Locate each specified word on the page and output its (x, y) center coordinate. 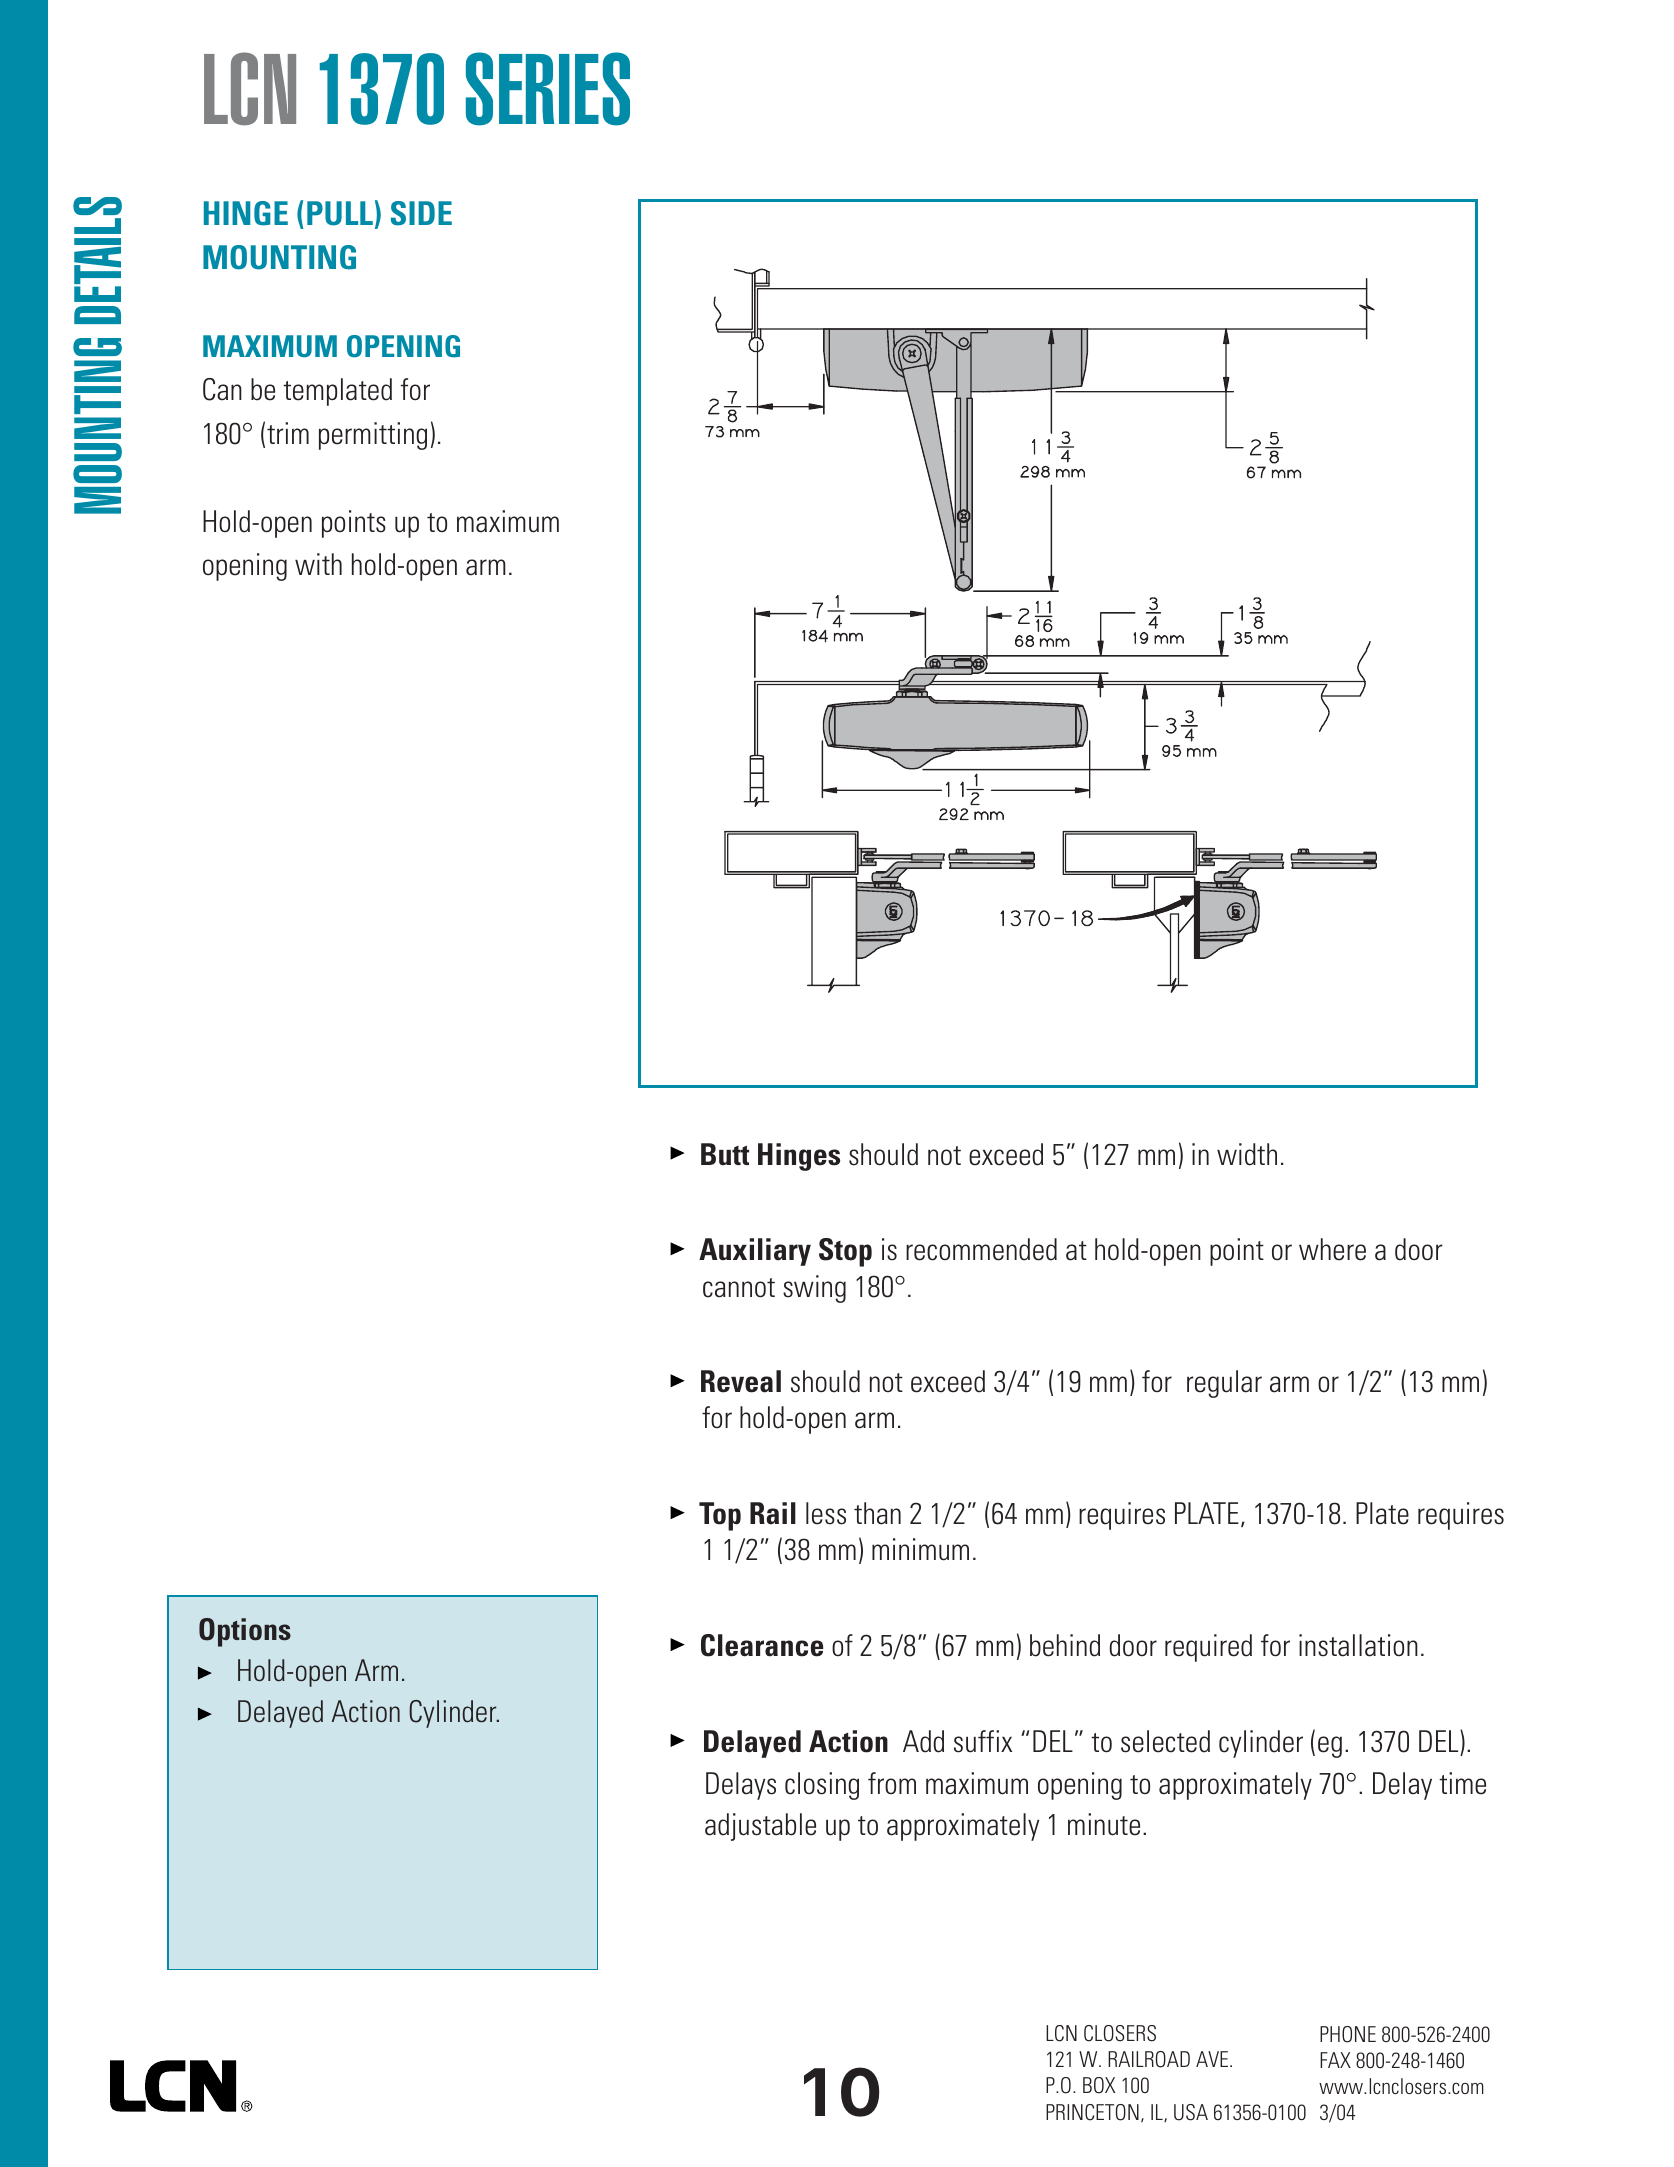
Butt (725, 1154)
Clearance (762, 1645)
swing (814, 1289)
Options (245, 1632)
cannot (739, 1288)
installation (1358, 1645)
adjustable (760, 1827)
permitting (373, 436)
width (1247, 1154)
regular (1224, 1384)
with (318, 564)
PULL (340, 213)
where (1332, 1249)
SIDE (421, 213)
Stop (845, 1252)
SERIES (548, 89)
